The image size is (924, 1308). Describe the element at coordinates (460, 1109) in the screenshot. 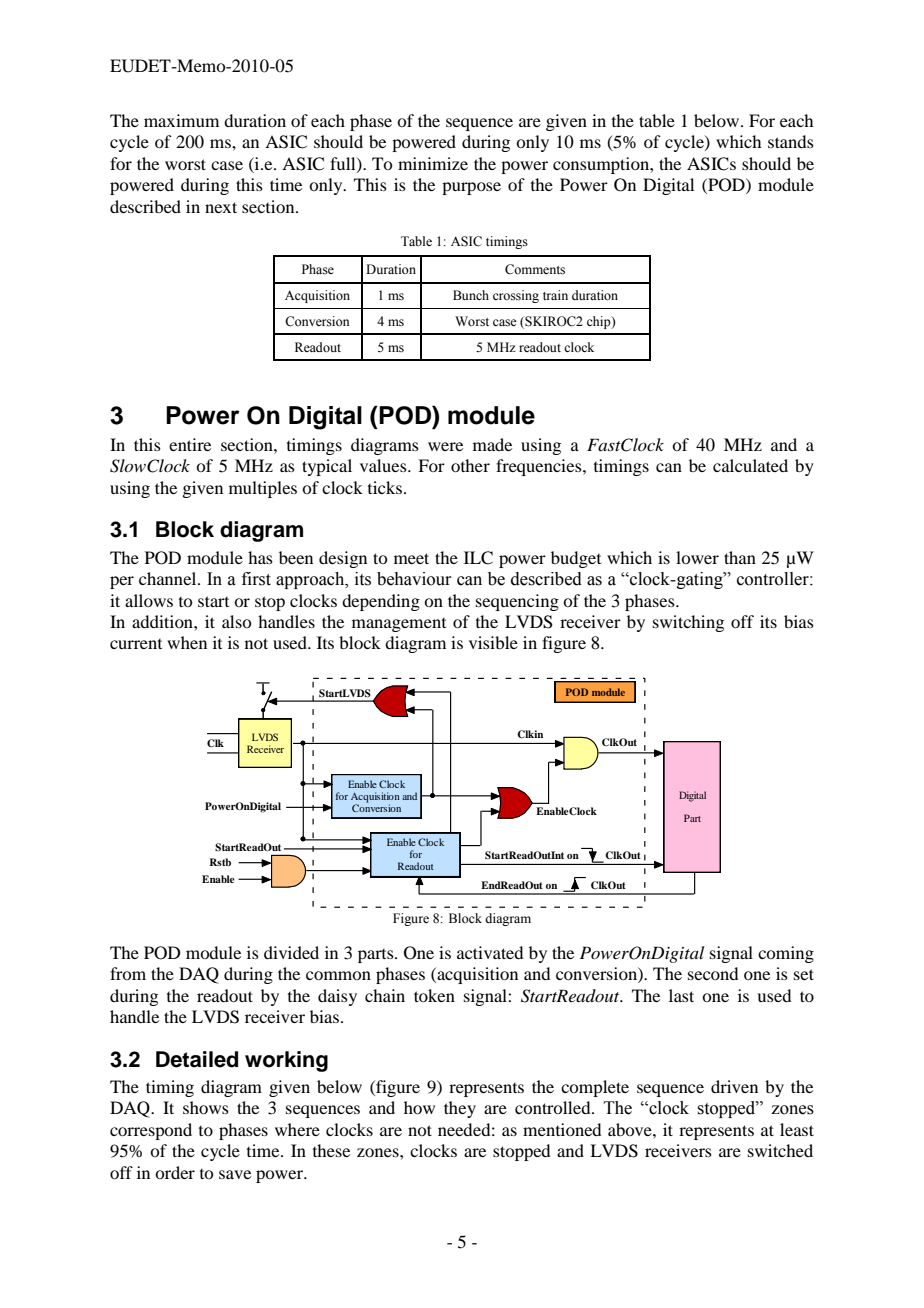

I see `they` at that location.
